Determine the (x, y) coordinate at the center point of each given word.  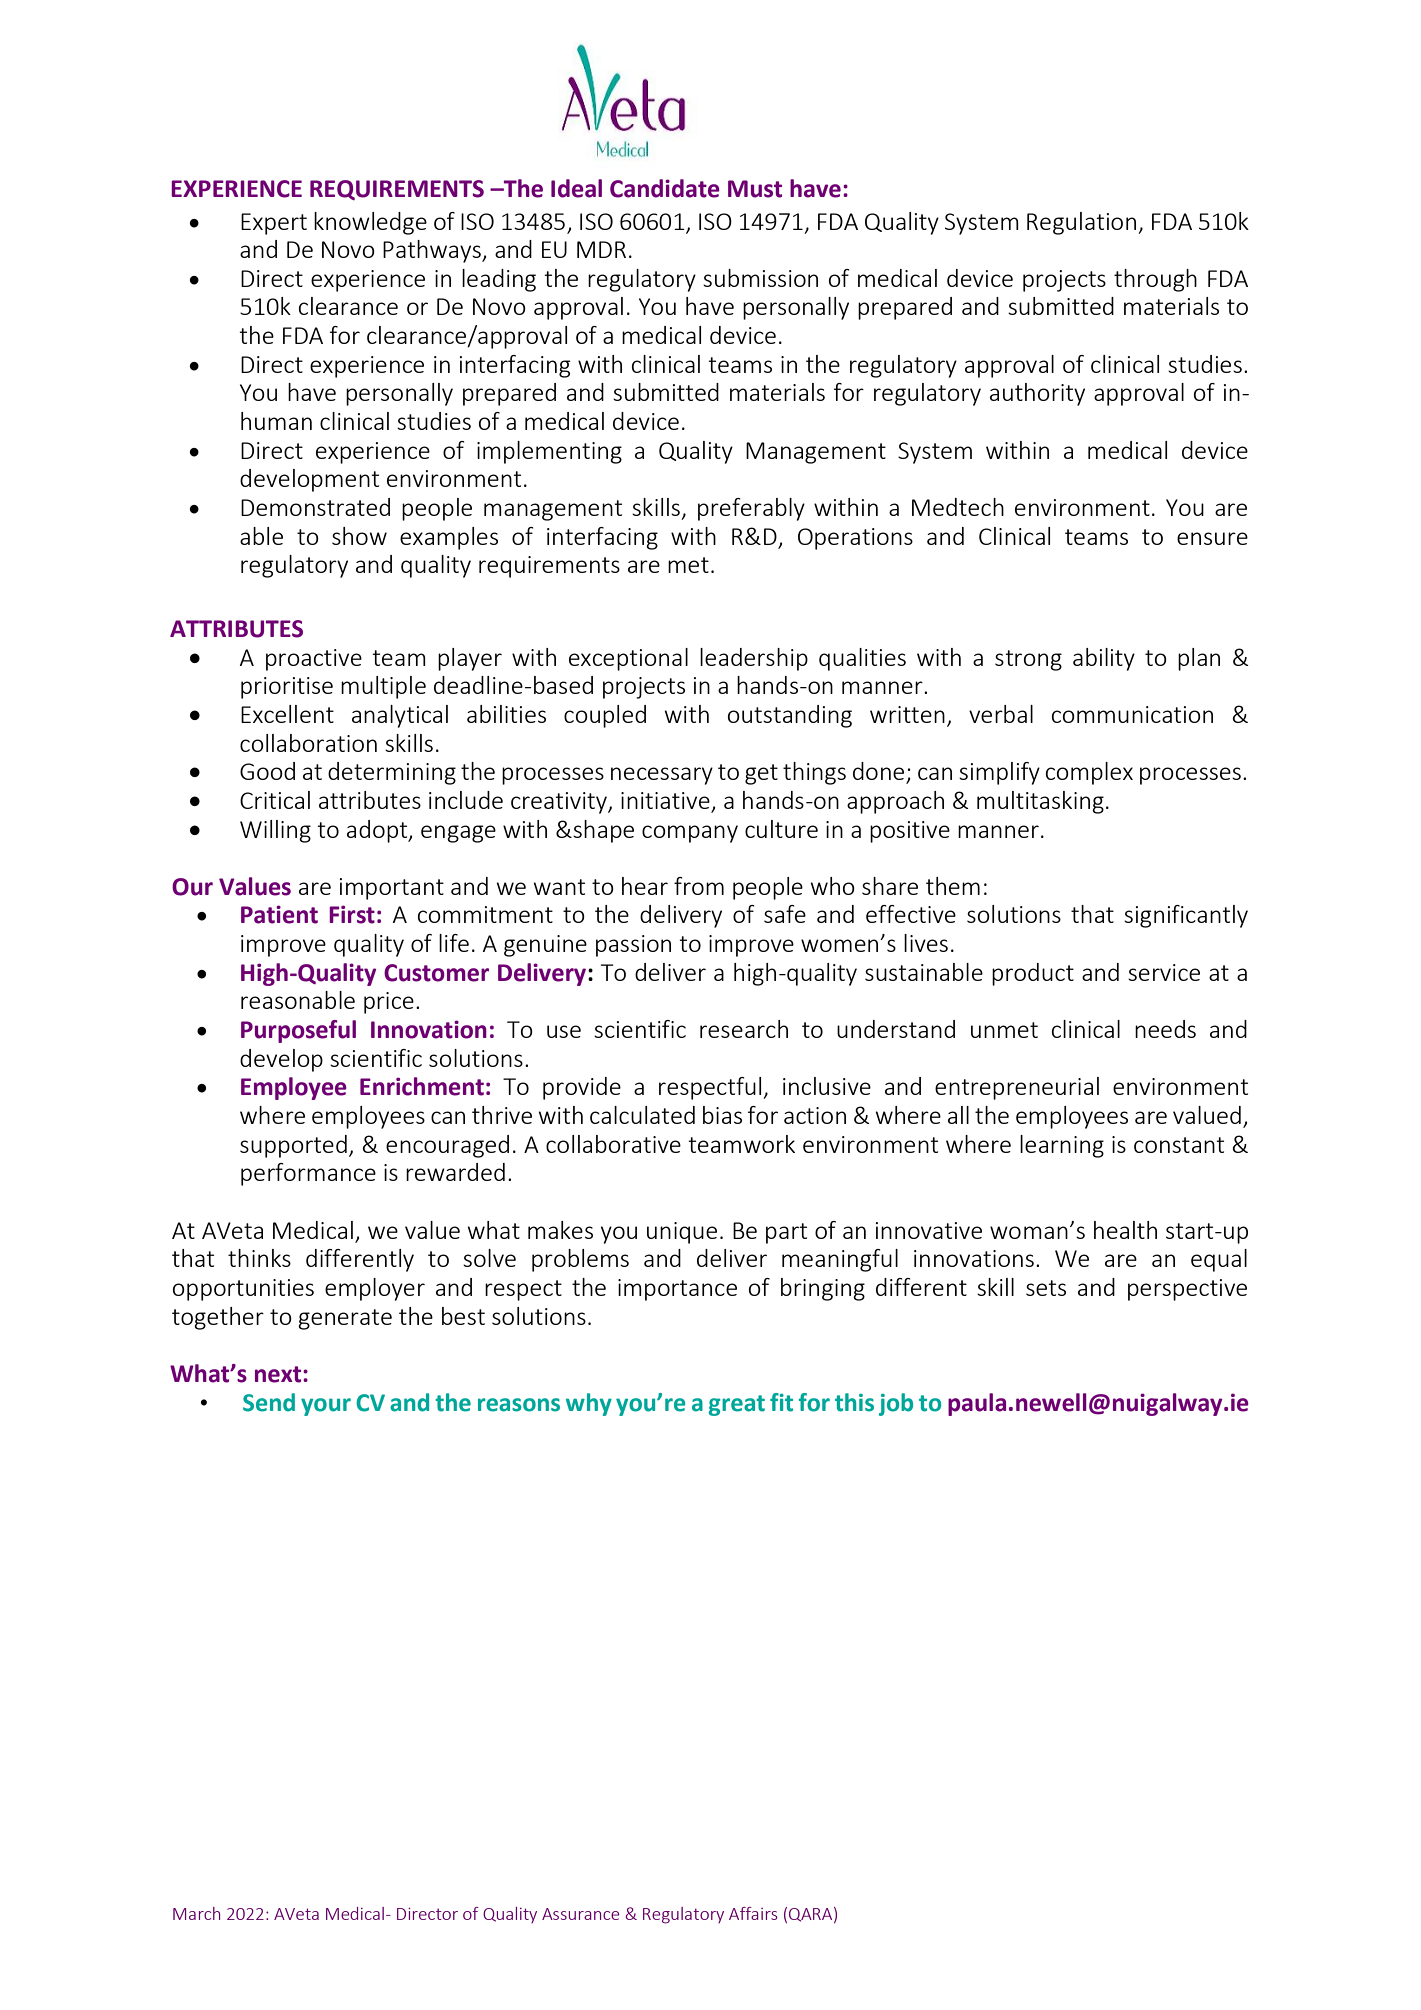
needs (1165, 1029)
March (196, 1913)
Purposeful (298, 1031)
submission (760, 278)
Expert (274, 224)
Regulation (1081, 223)
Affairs (753, 1913)
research (744, 1029)
